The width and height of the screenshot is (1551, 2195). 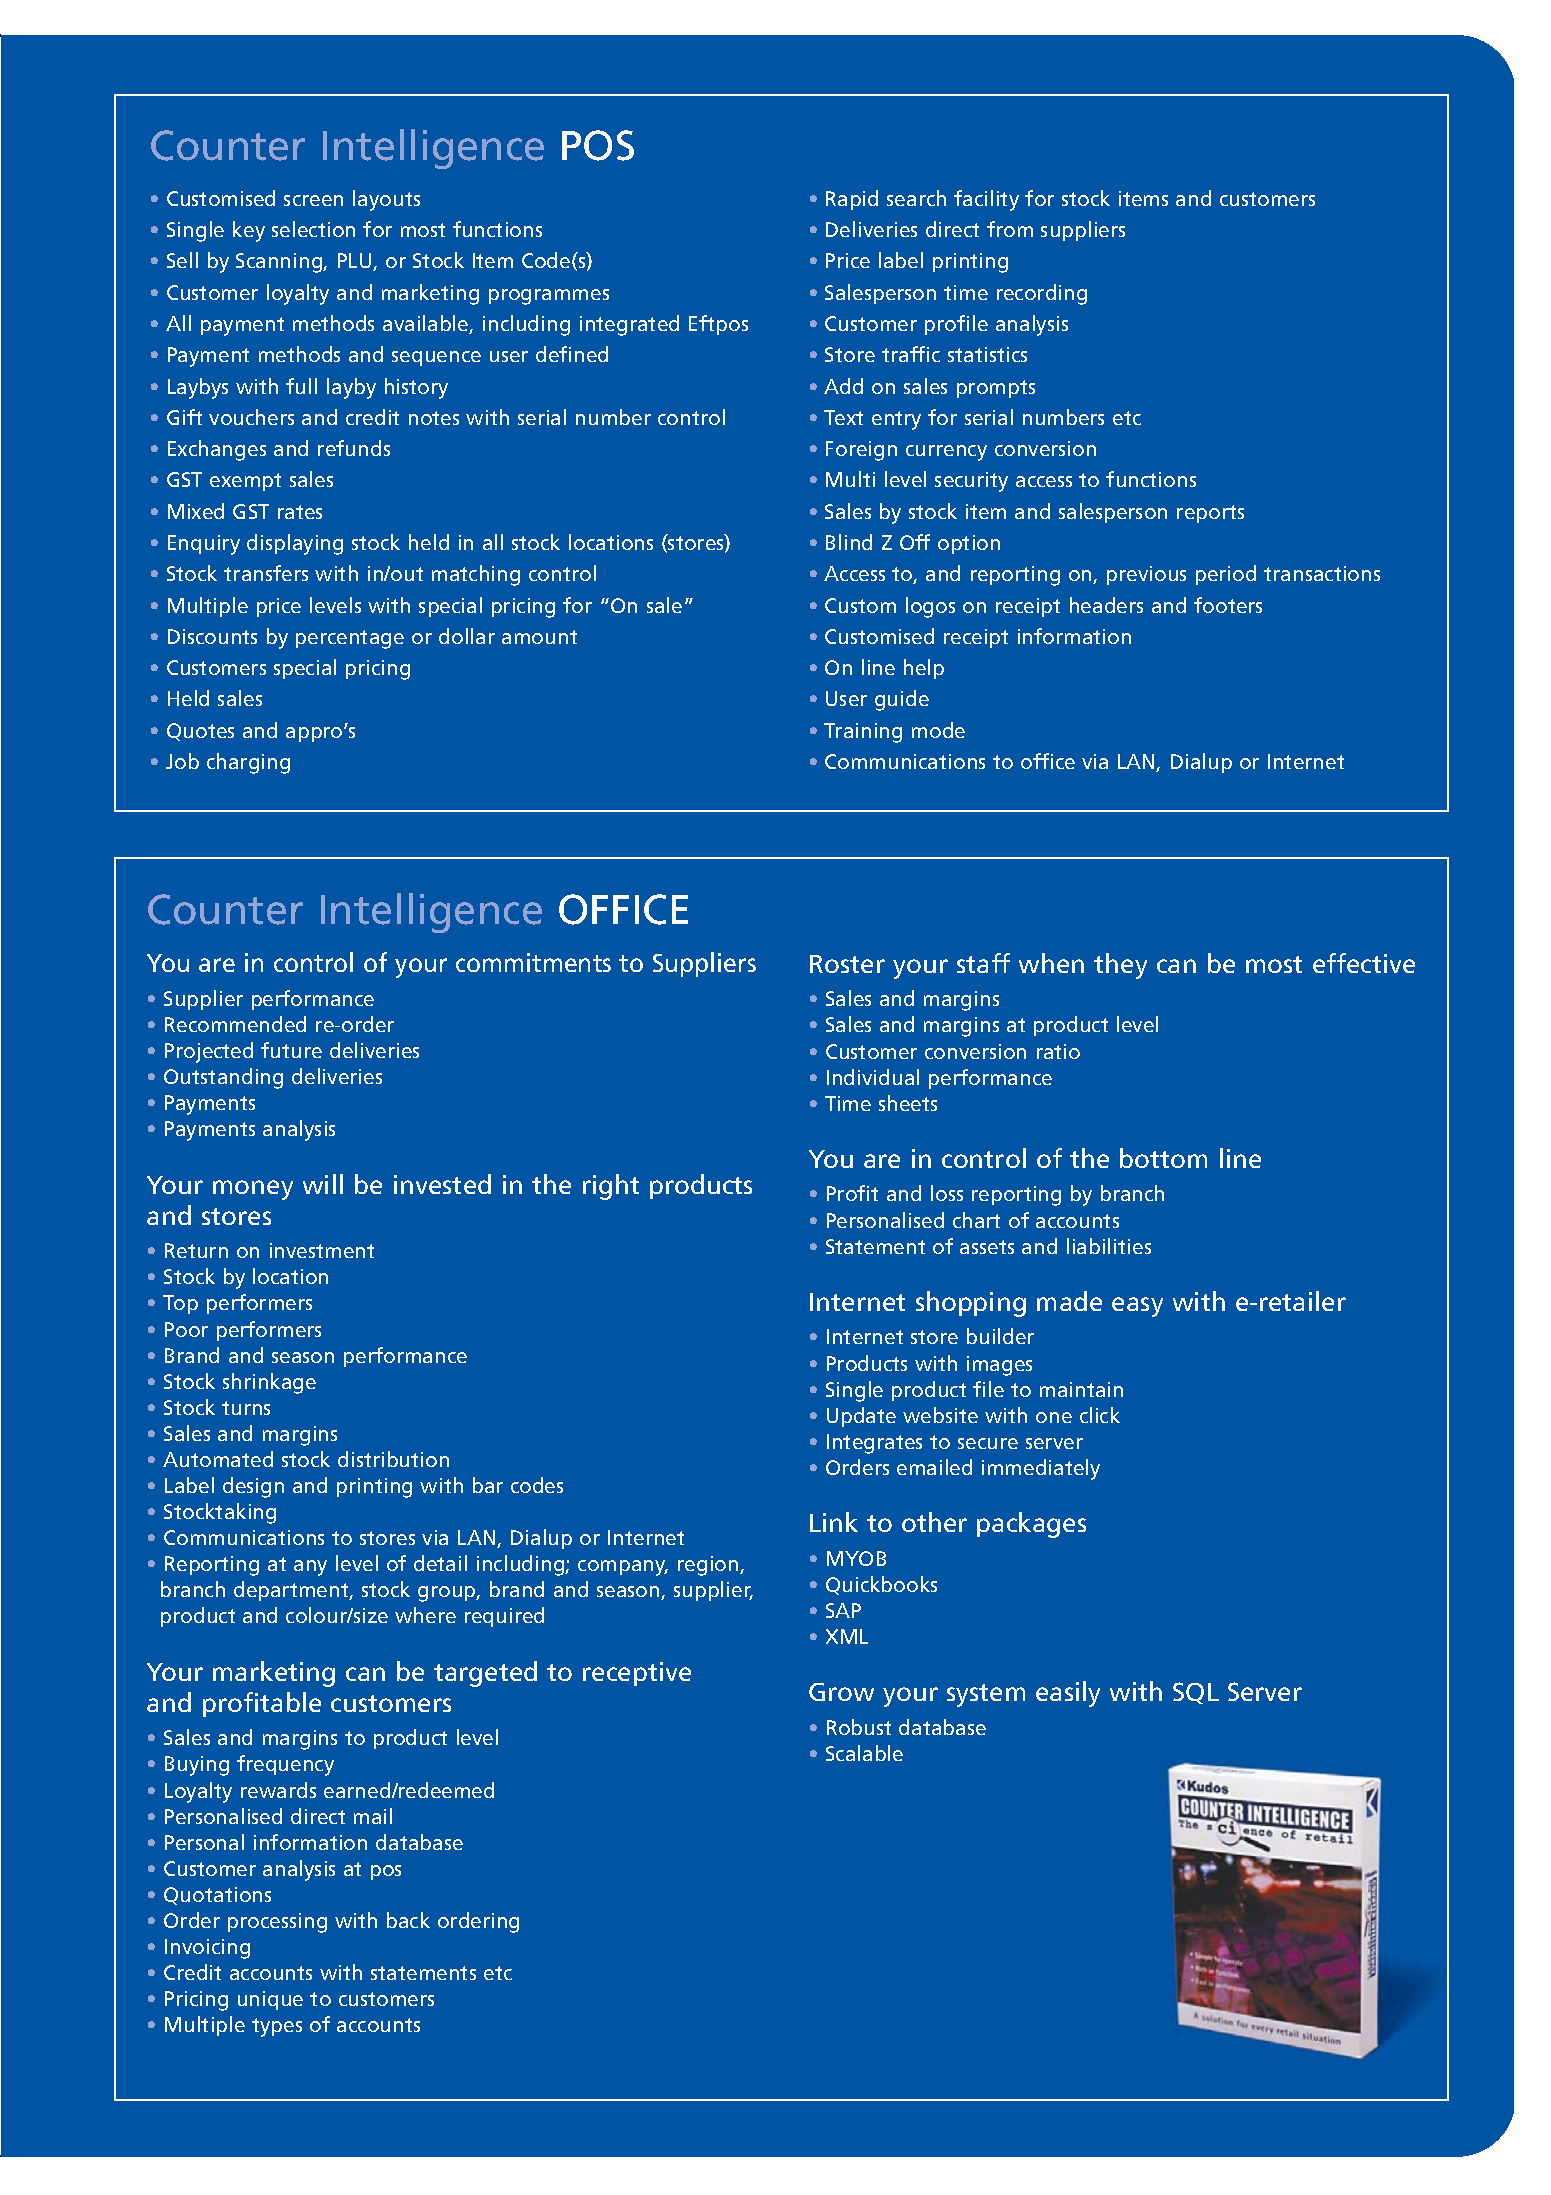 What do you see at coordinates (864, 1753) in the screenshot?
I see `Scalable` at bounding box center [864, 1753].
